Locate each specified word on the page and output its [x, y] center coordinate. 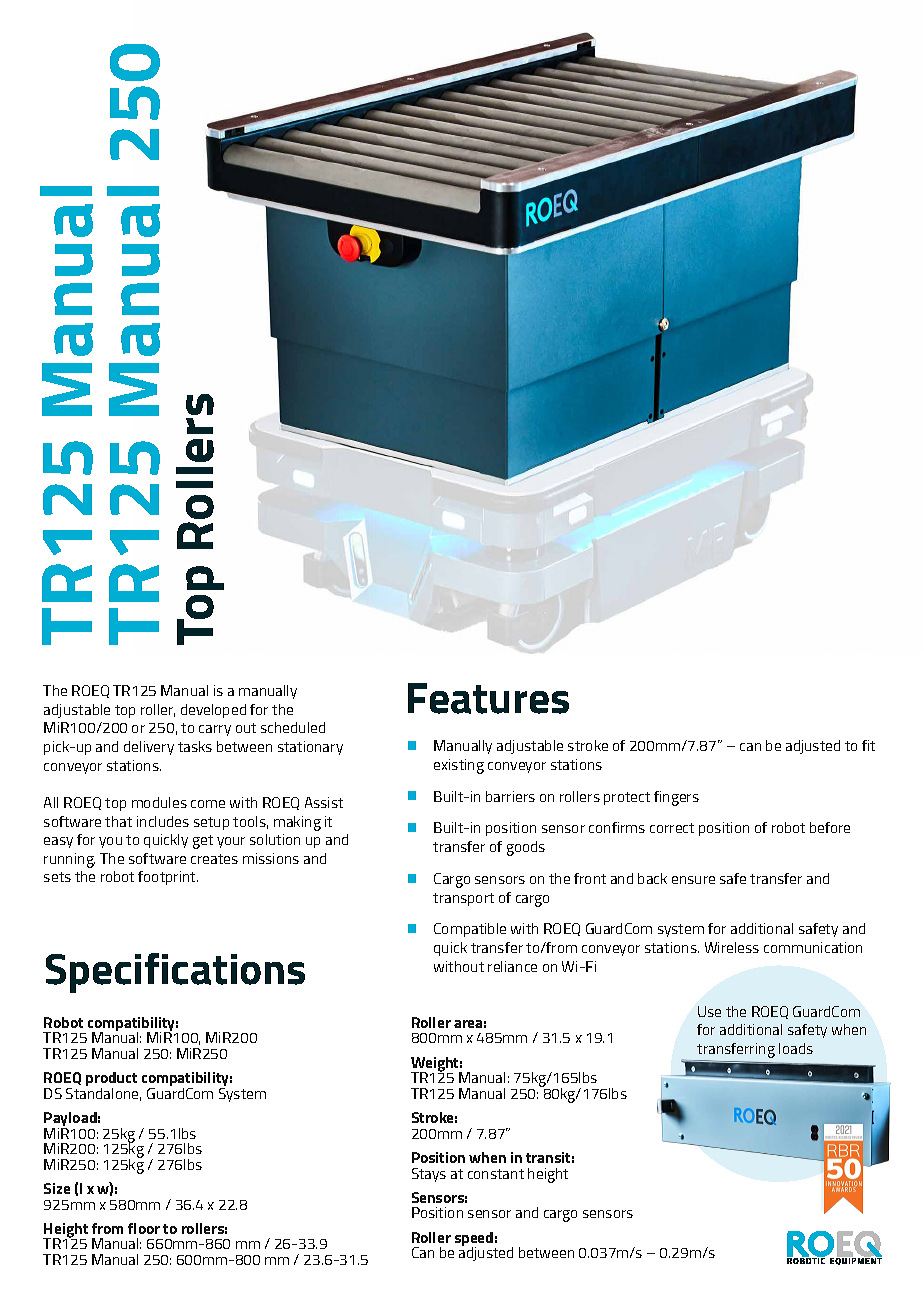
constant [496, 1174]
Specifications [175, 973]
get [203, 842]
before [830, 827]
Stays [429, 1175]
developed [213, 711]
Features [488, 698]
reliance [512, 966]
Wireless [732, 947]
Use [709, 1011]
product [111, 1080]
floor [144, 1228]
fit [868, 745]
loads [796, 1048]
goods [526, 848]
